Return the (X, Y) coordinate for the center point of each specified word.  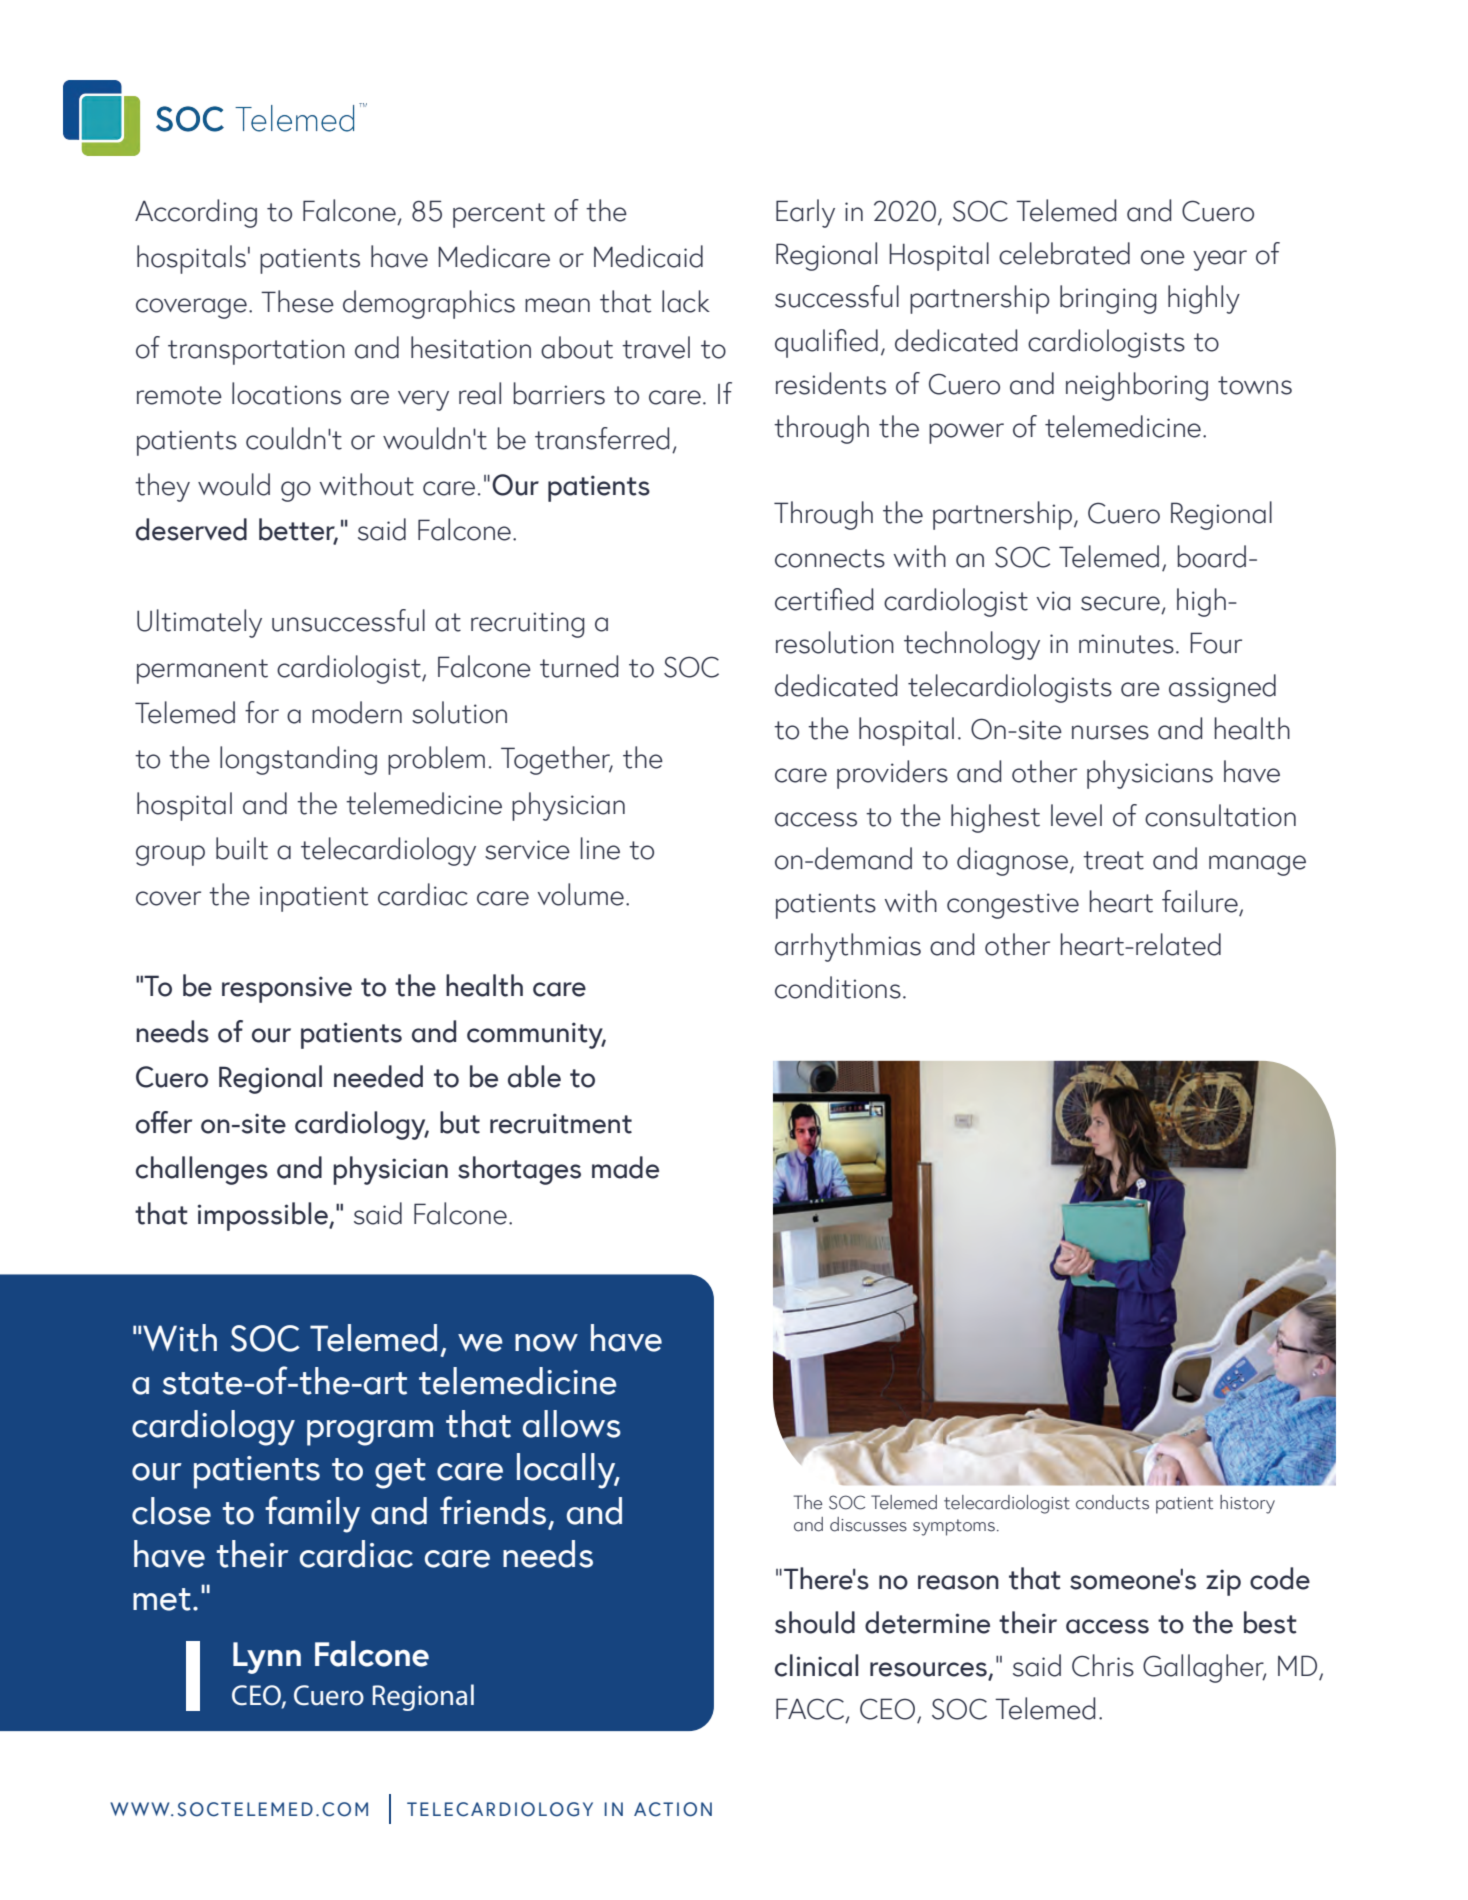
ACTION (673, 1809)
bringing (1108, 299)
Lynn (267, 1658)
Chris (1103, 1665)
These (297, 301)
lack (686, 301)
